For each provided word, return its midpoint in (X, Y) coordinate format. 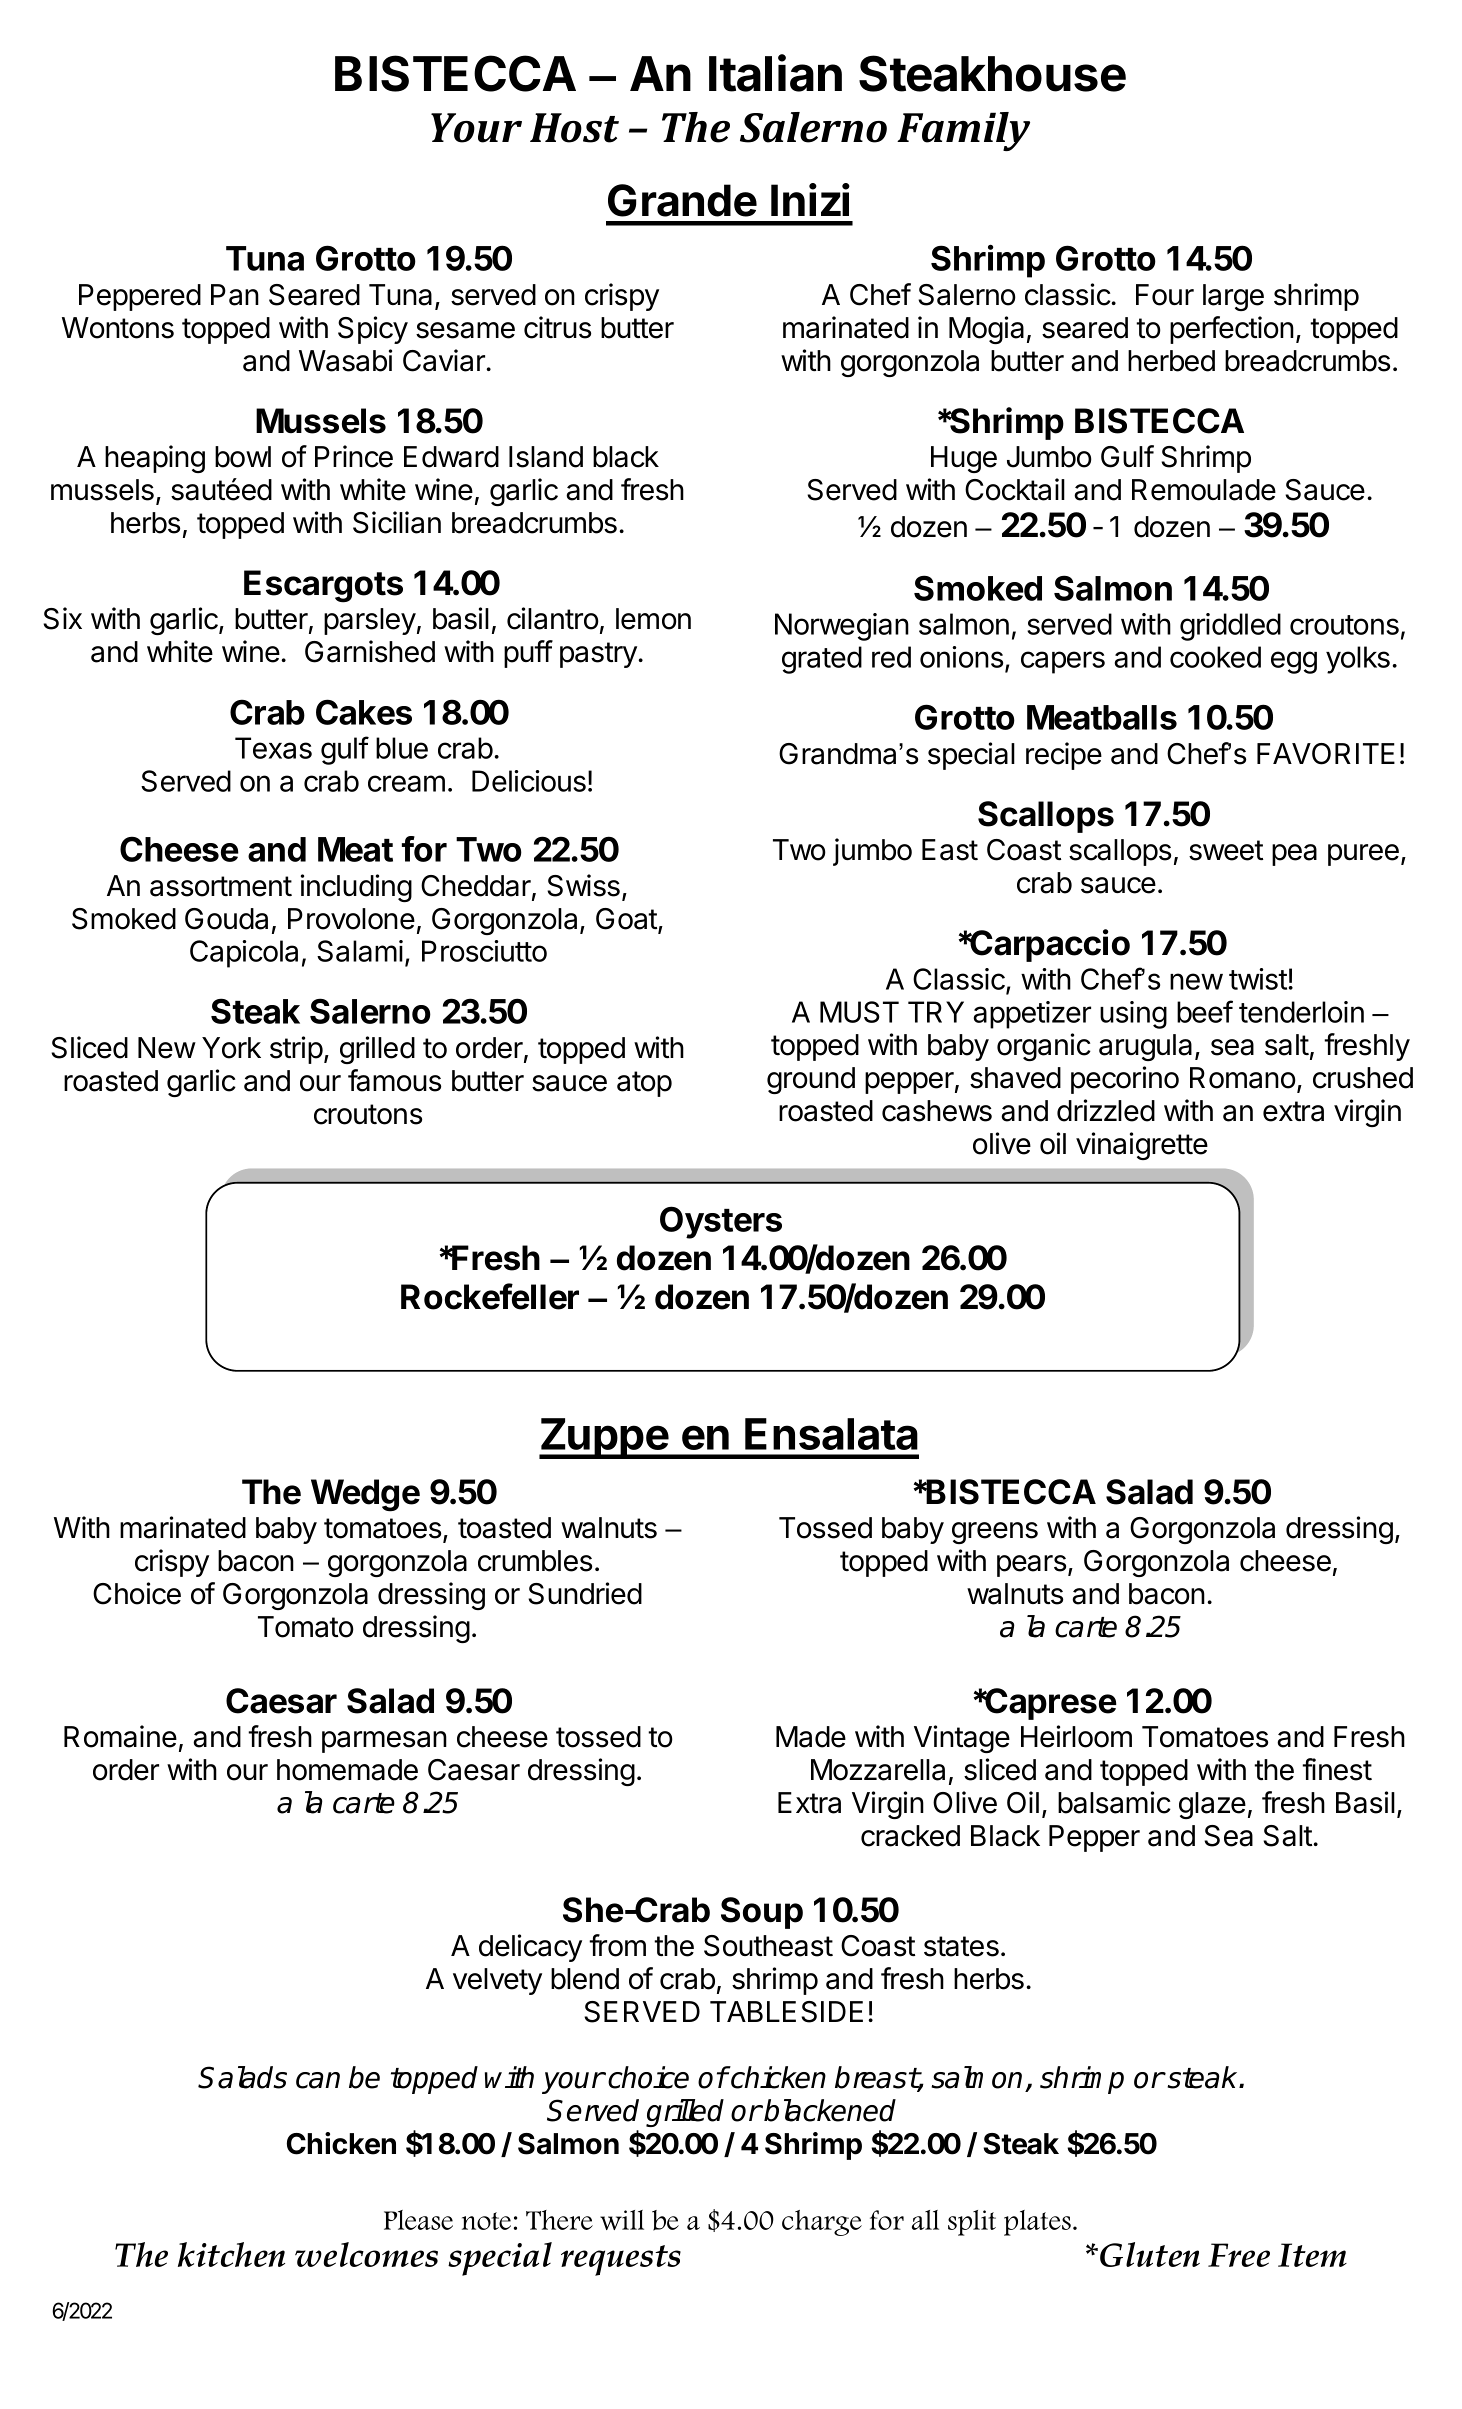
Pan (235, 295)
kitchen (231, 2254)
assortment (221, 886)
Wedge (365, 1495)
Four (1165, 295)
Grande (682, 200)
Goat (627, 920)
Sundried (585, 1593)
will (622, 2220)
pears (1031, 1566)
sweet (1226, 850)
